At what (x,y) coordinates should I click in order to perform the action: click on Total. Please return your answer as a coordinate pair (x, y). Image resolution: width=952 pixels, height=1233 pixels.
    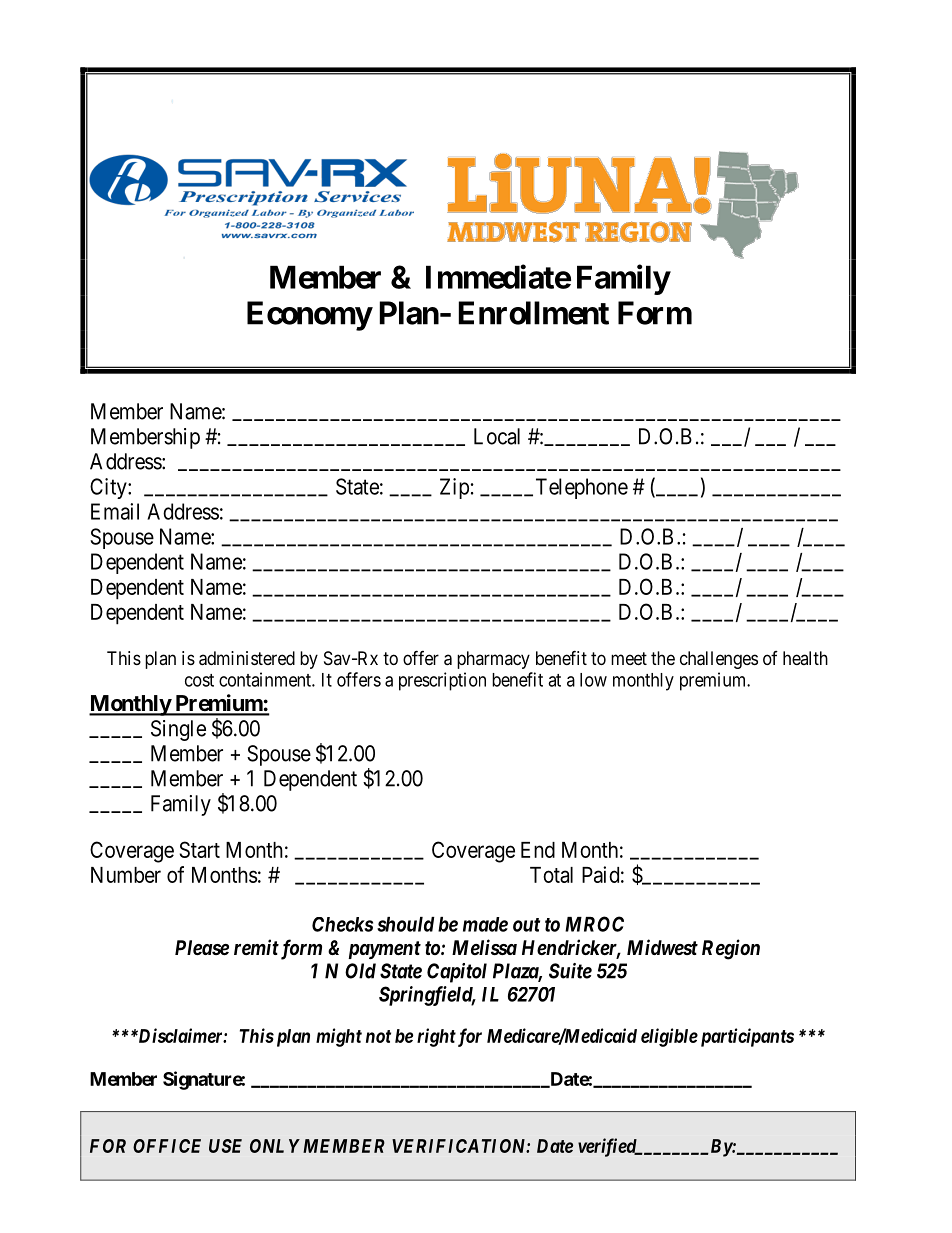
    Looking at the image, I should click on (551, 875).
